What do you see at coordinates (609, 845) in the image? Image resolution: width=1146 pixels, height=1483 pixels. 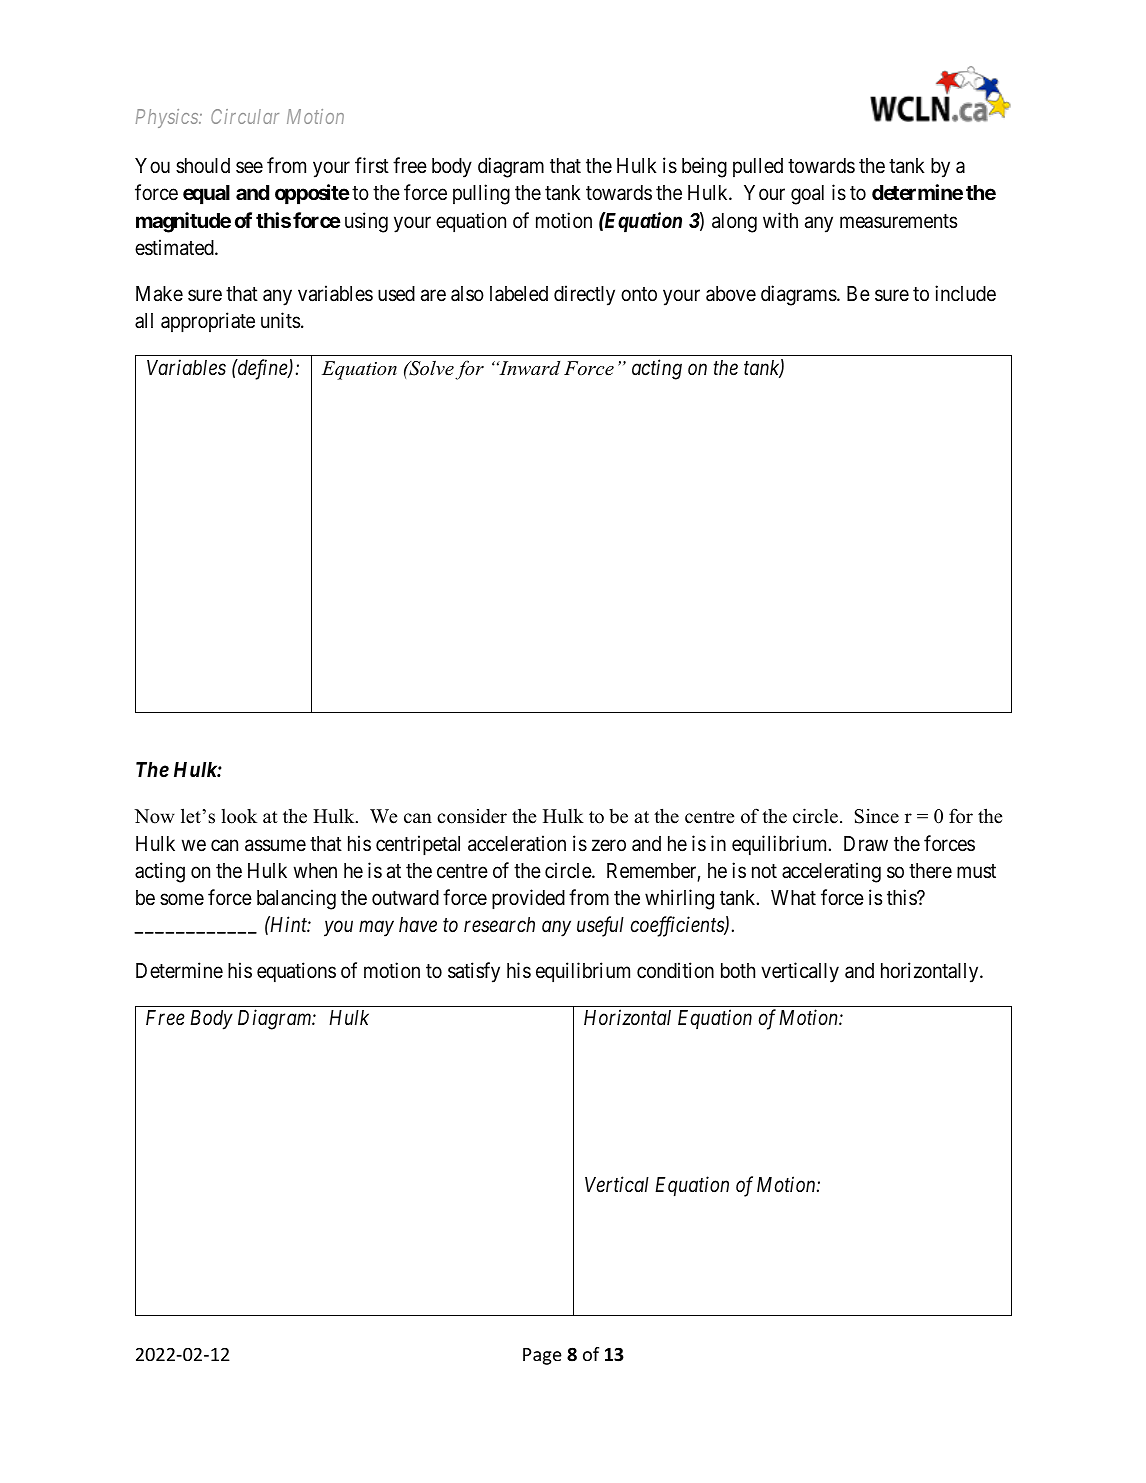 I see `zero` at bounding box center [609, 845].
